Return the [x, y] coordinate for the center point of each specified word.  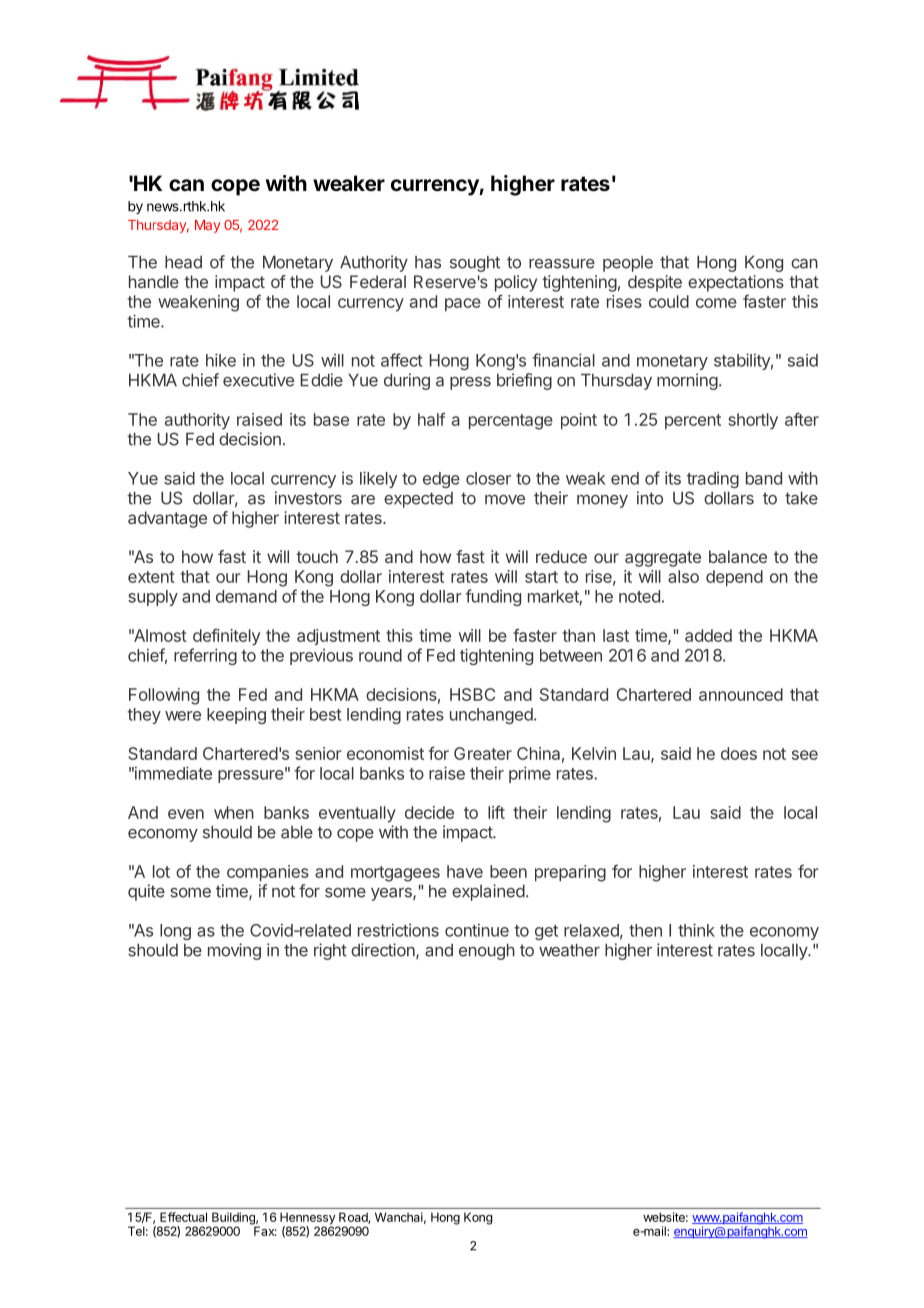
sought [475, 264]
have [465, 871]
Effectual [183, 1217]
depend [734, 578]
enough [487, 952]
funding [493, 597]
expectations [736, 283]
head [183, 262]
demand [246, 596]
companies [268, 873]
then [645, 930]
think [696, 930]
